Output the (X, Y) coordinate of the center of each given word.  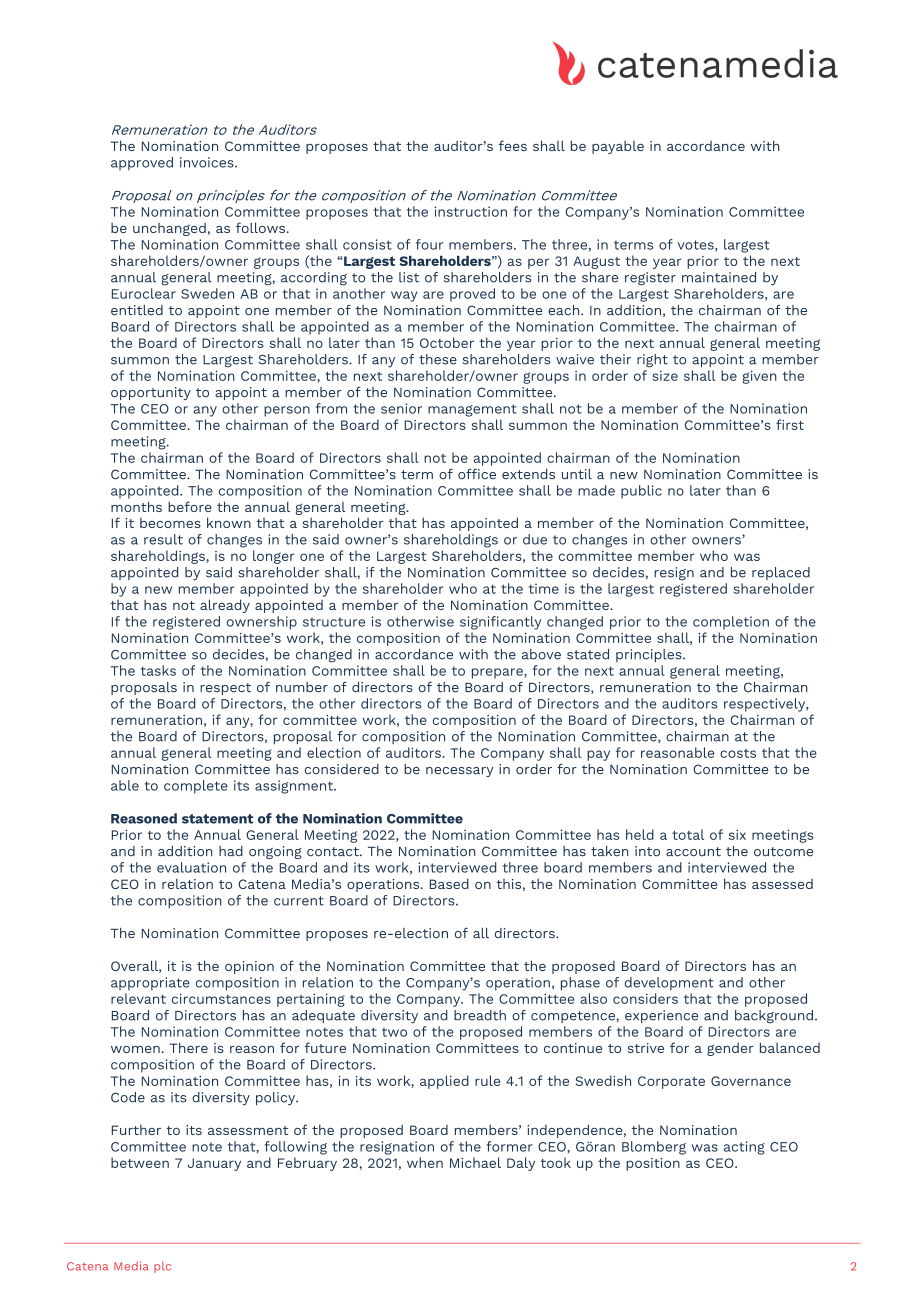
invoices (208, 162)
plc (162, 1267)
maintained (719, 277)
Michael (475, 1162)
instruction (471, 211)
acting (744, 1148)
